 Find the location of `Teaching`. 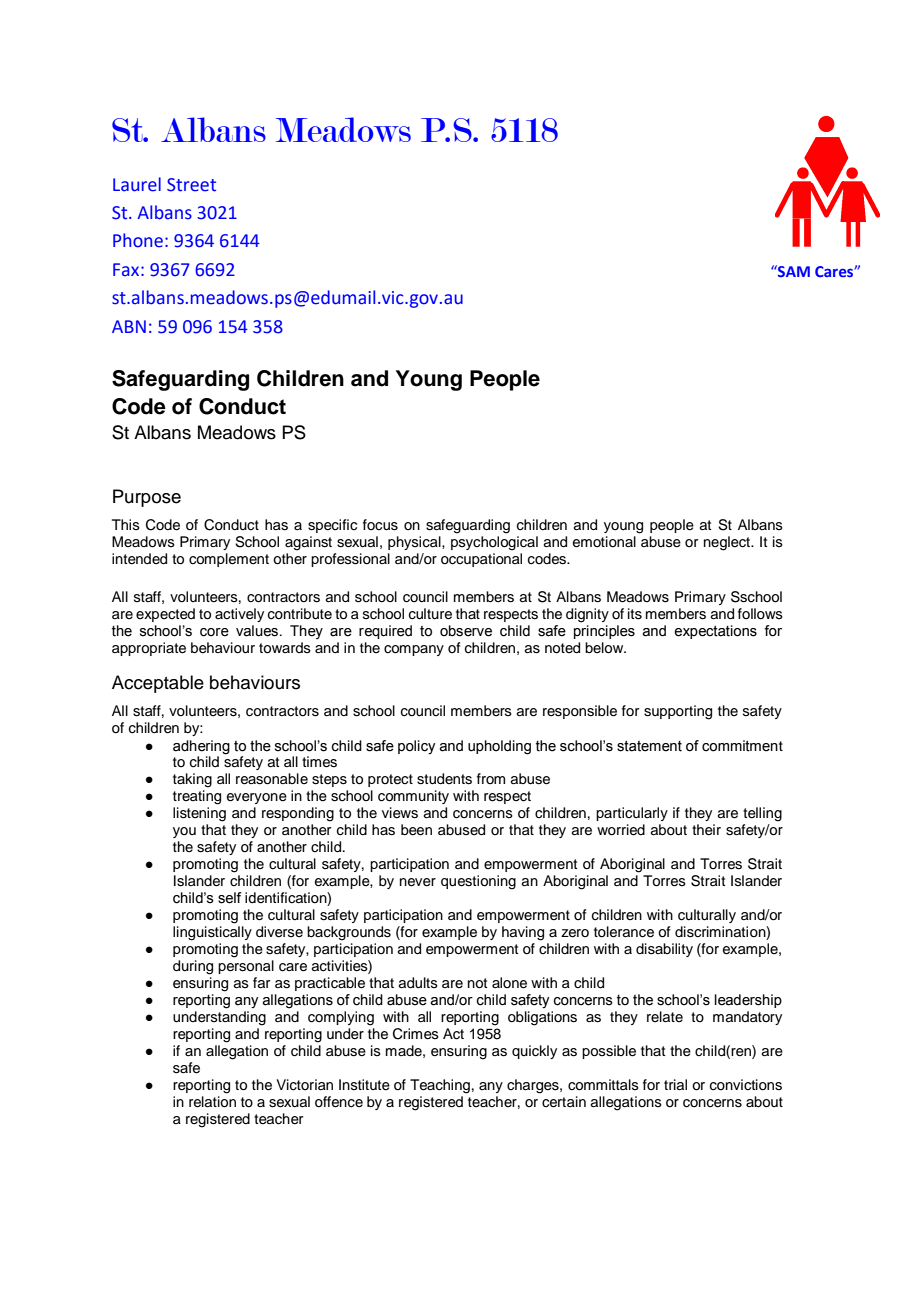

Teaching is located at coordinates (440, 1086).
